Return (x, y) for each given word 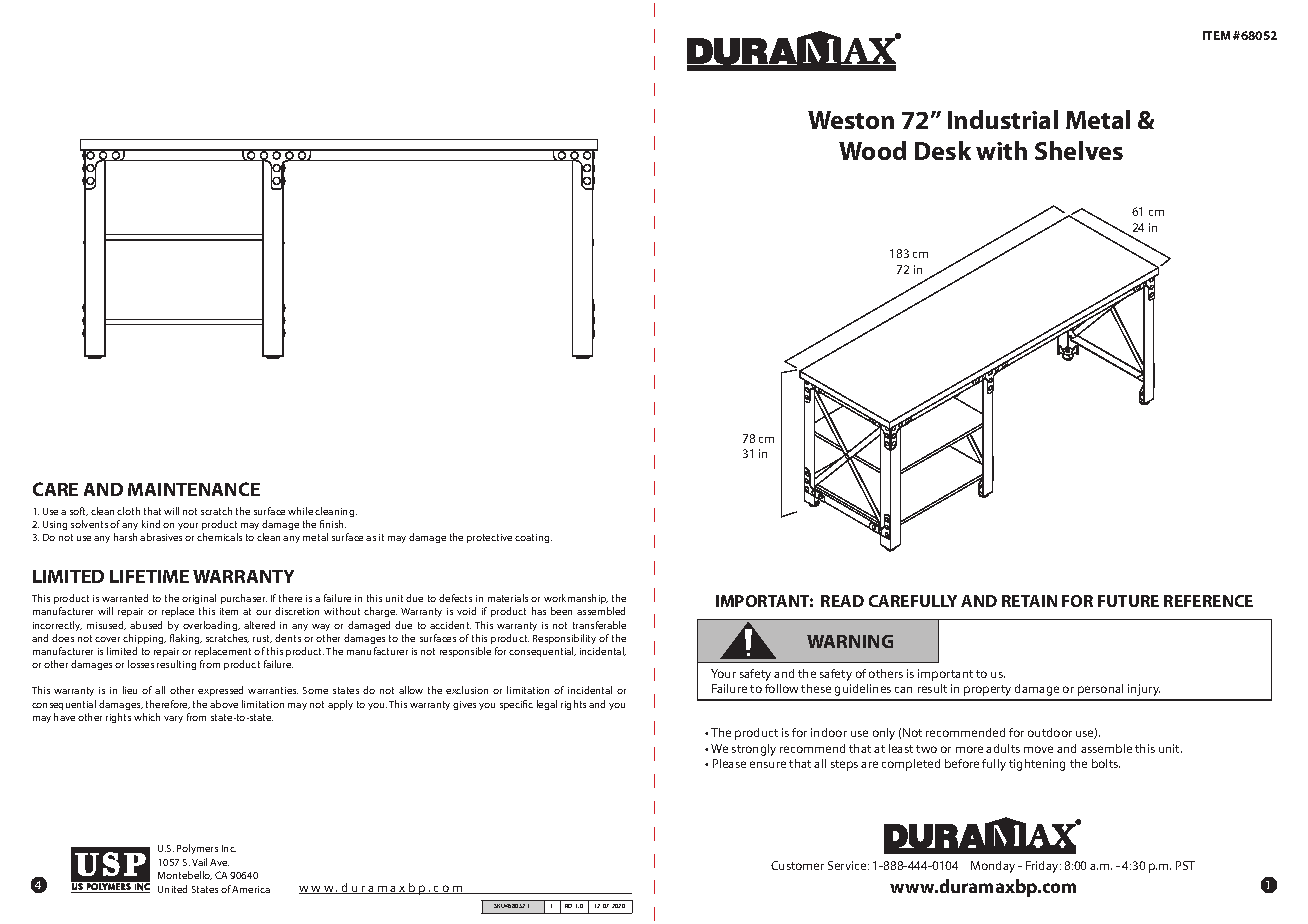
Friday (1043, 867)
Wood (872, 150)
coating (533, 538)
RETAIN (1029, 601)
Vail (199, 862)
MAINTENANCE (194, 489)
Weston (851, 120)
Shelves (1079, 150)
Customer (797, 865)
